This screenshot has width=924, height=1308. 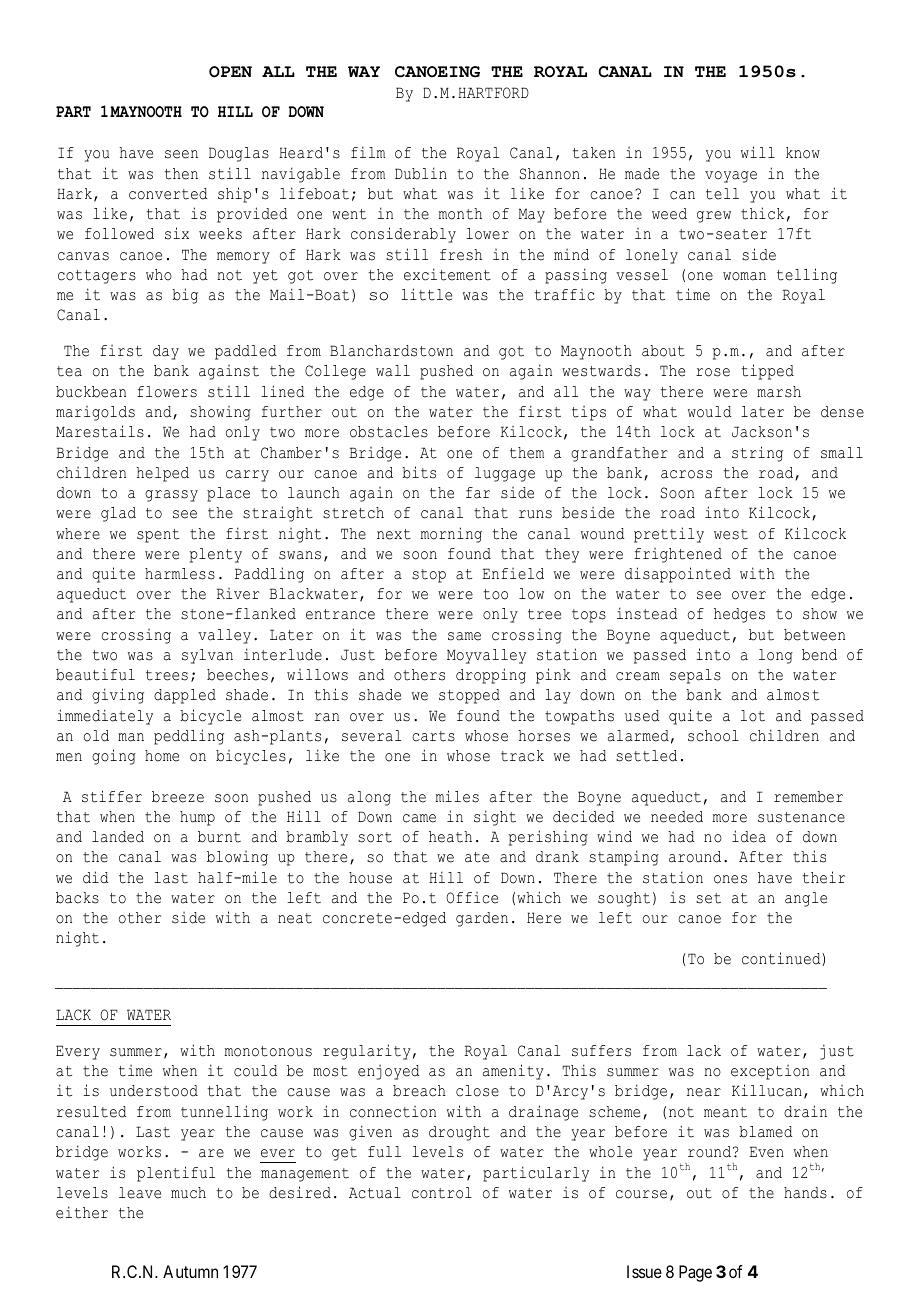 I want to click on dropping, so click(x=491, y=676).
